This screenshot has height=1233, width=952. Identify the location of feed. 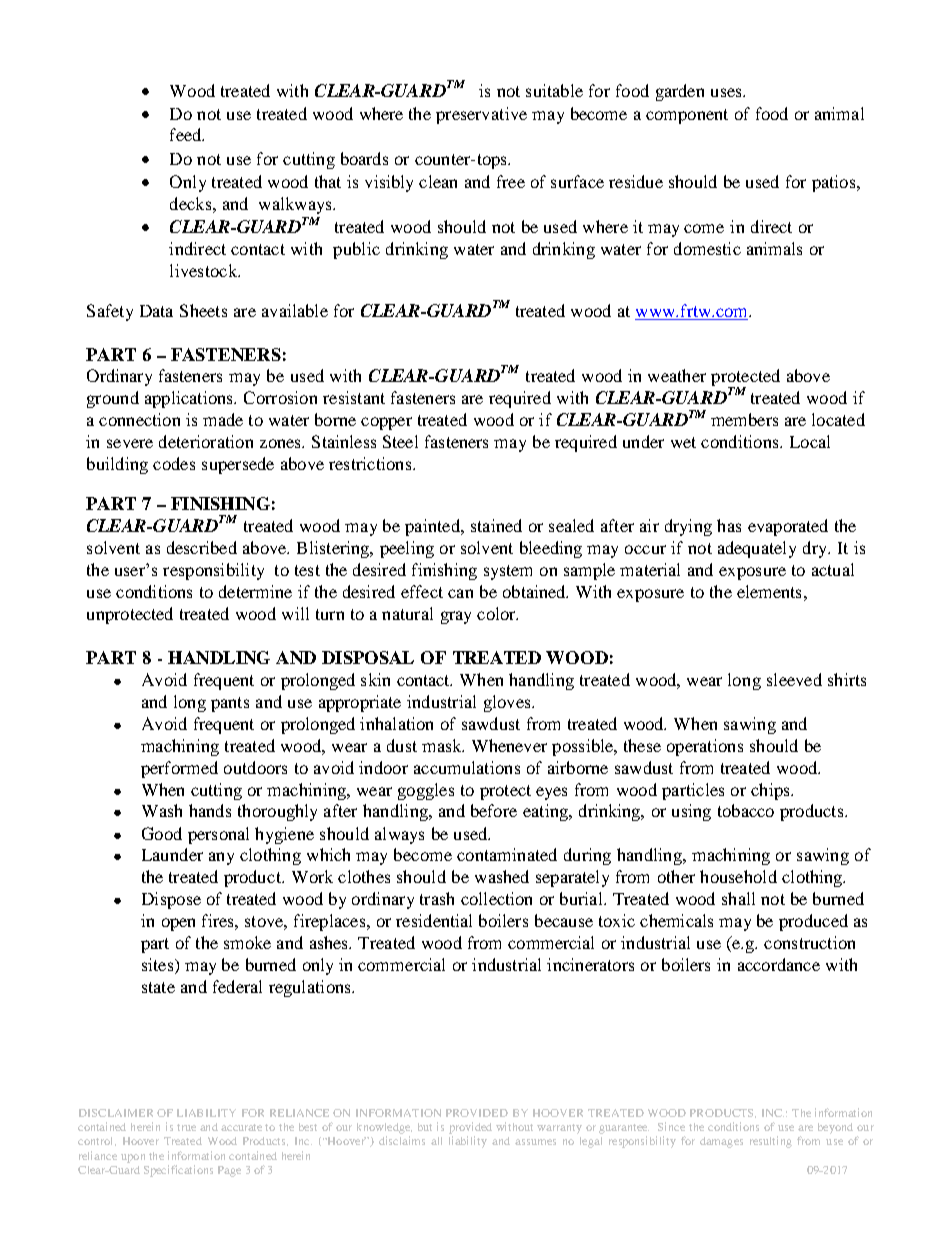
(187, 134).
